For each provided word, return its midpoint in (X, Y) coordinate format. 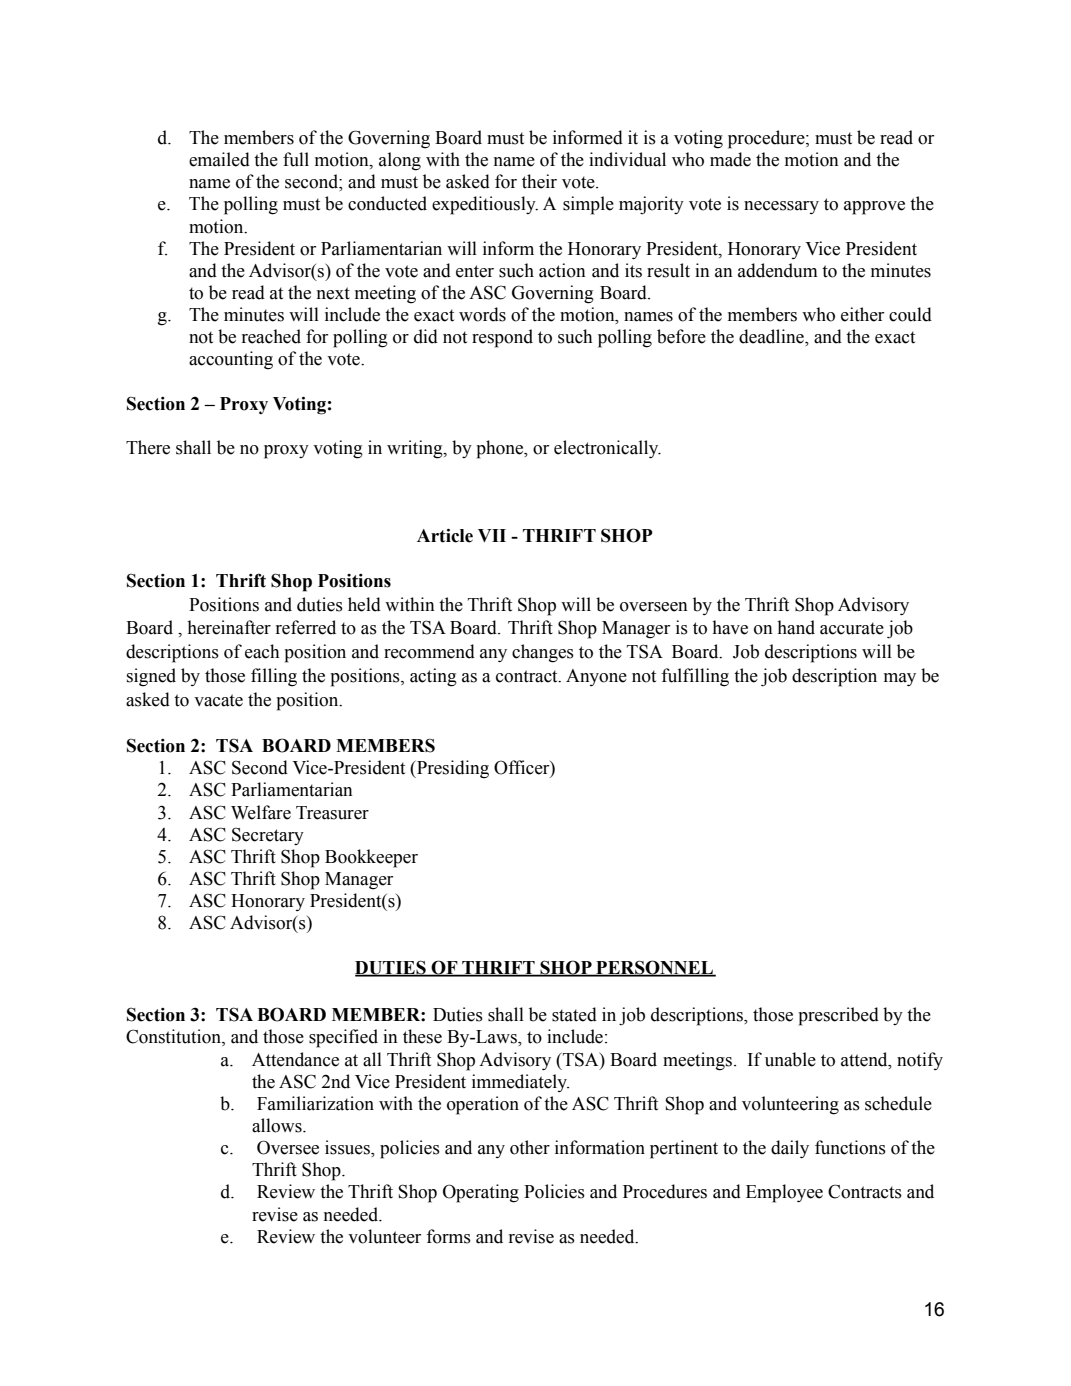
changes (543, 653)
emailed (219, 159)
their (539, 181)
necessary (781, 207)
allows (278, 1125)
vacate (218, 700)
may (900, 679)
